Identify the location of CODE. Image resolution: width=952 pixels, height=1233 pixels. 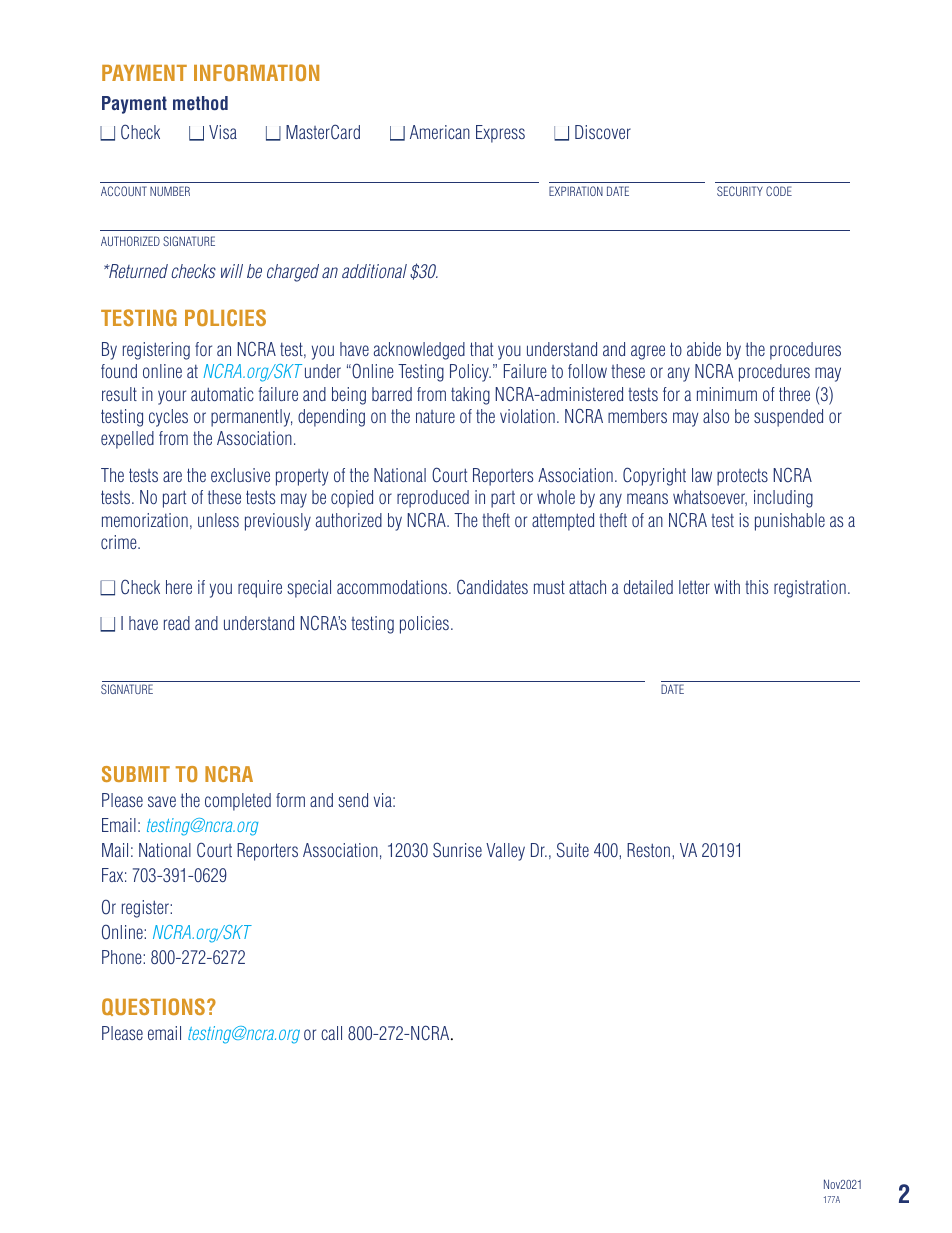
(779, 191).
